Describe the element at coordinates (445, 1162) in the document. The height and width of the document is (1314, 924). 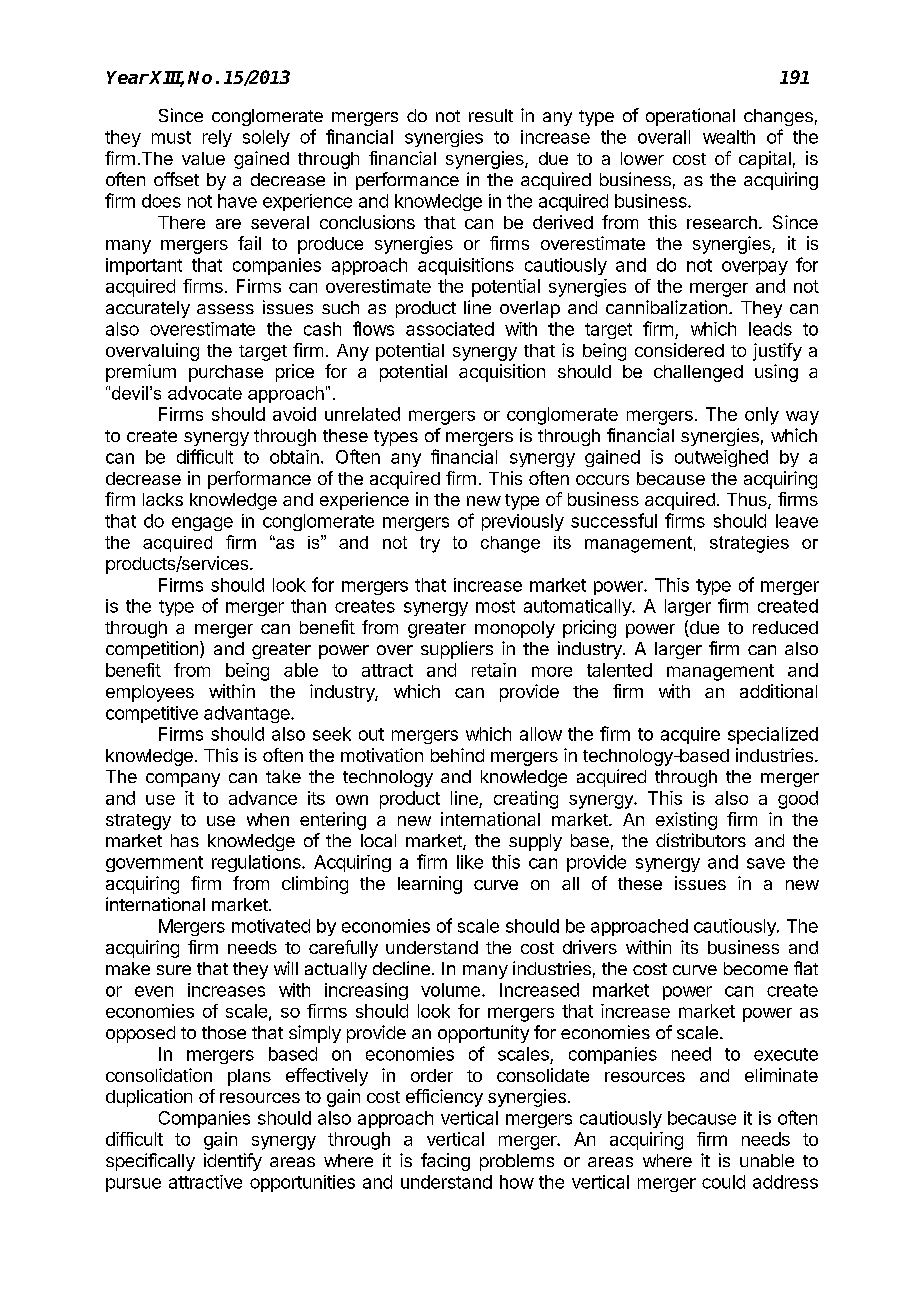
I see `facing` at that location.
